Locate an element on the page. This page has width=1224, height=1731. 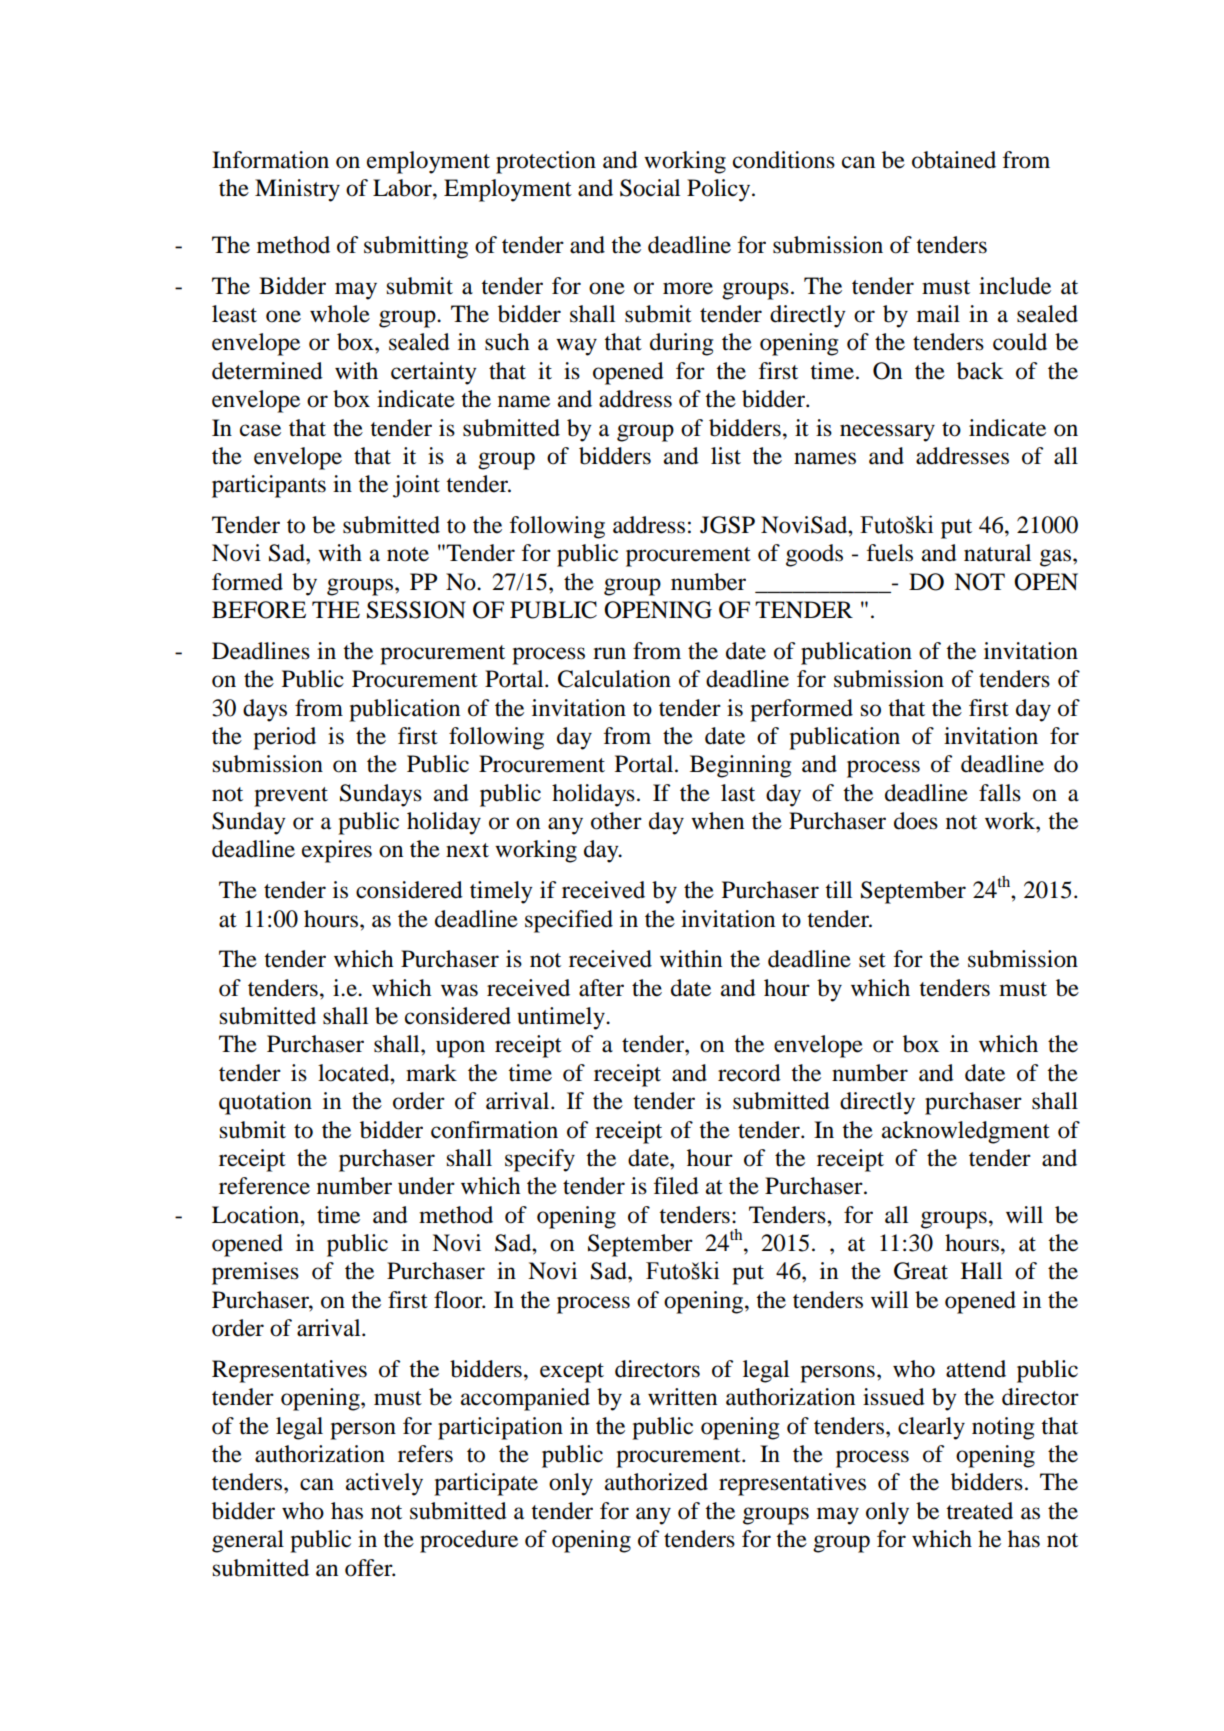
necessary is located at coordinates (887, 433).
